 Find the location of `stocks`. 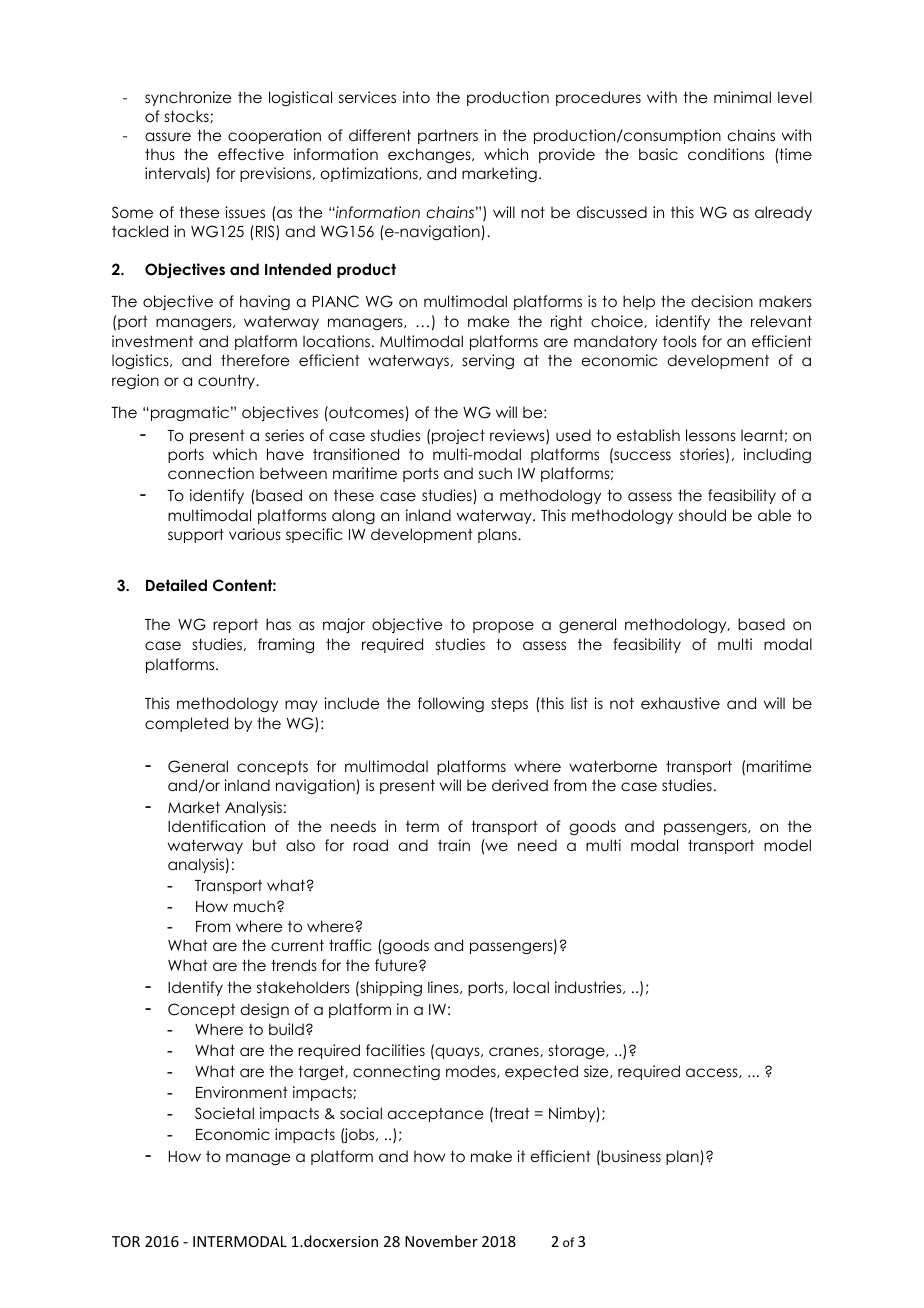

stocks is located at coordinates (188, 116).
